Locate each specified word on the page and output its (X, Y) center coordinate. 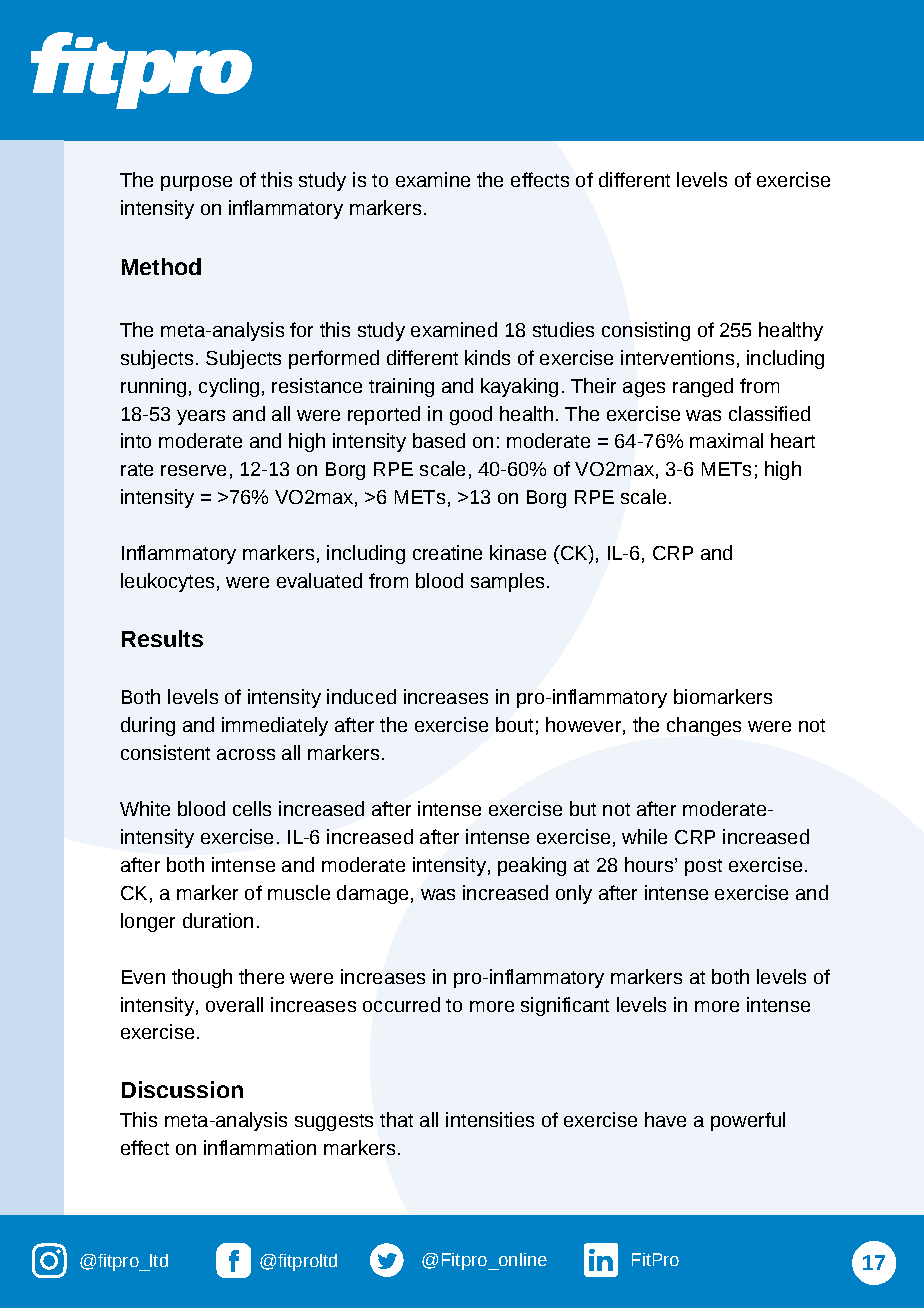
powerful (748, 1121)
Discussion (182, 1089)
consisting (646, 331)
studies (563, 329)
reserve (193, 470)
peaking (532, 866)
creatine (447, 552)
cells (252, 808)
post (703, 867)
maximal (726, 440)
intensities (490, 1119)
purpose (196, 183)
